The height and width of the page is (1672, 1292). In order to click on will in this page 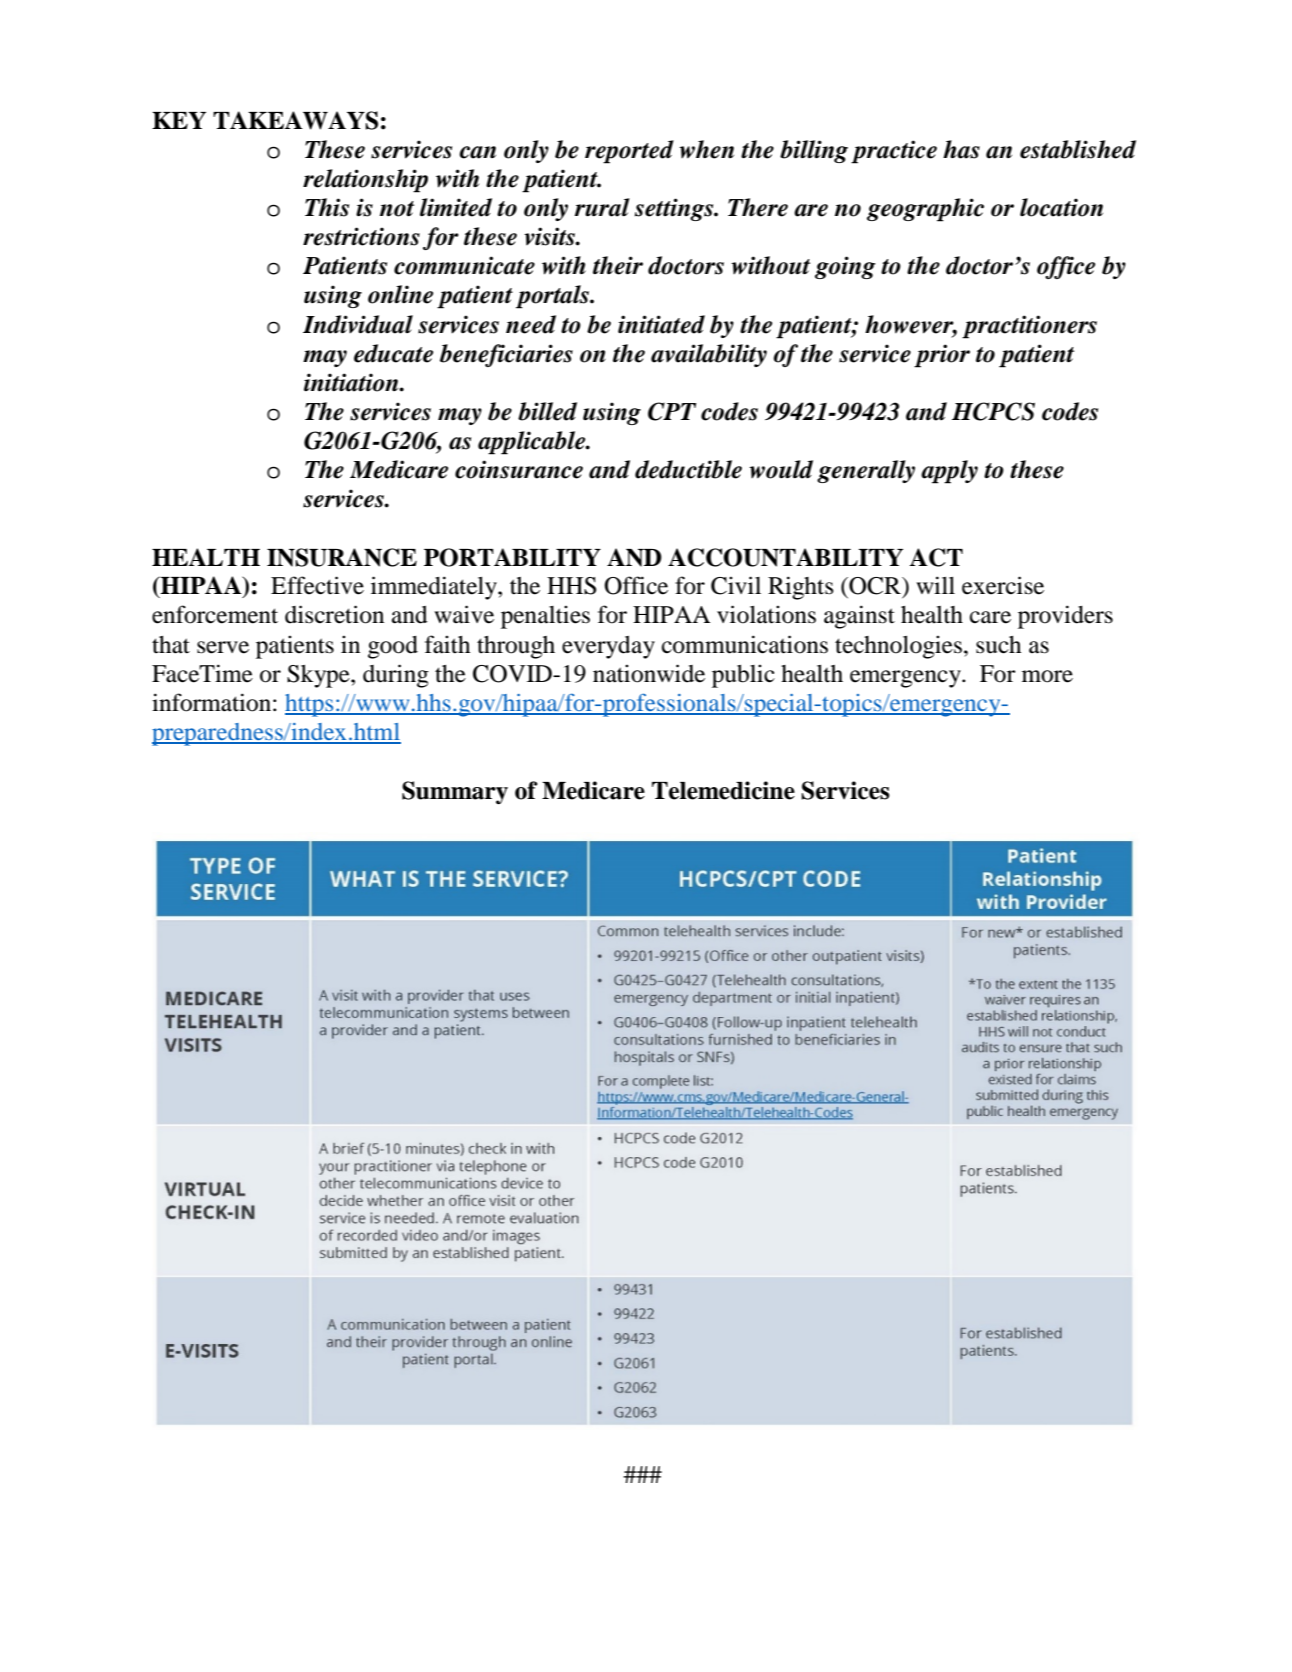, I will do `click(935, 585)`.
